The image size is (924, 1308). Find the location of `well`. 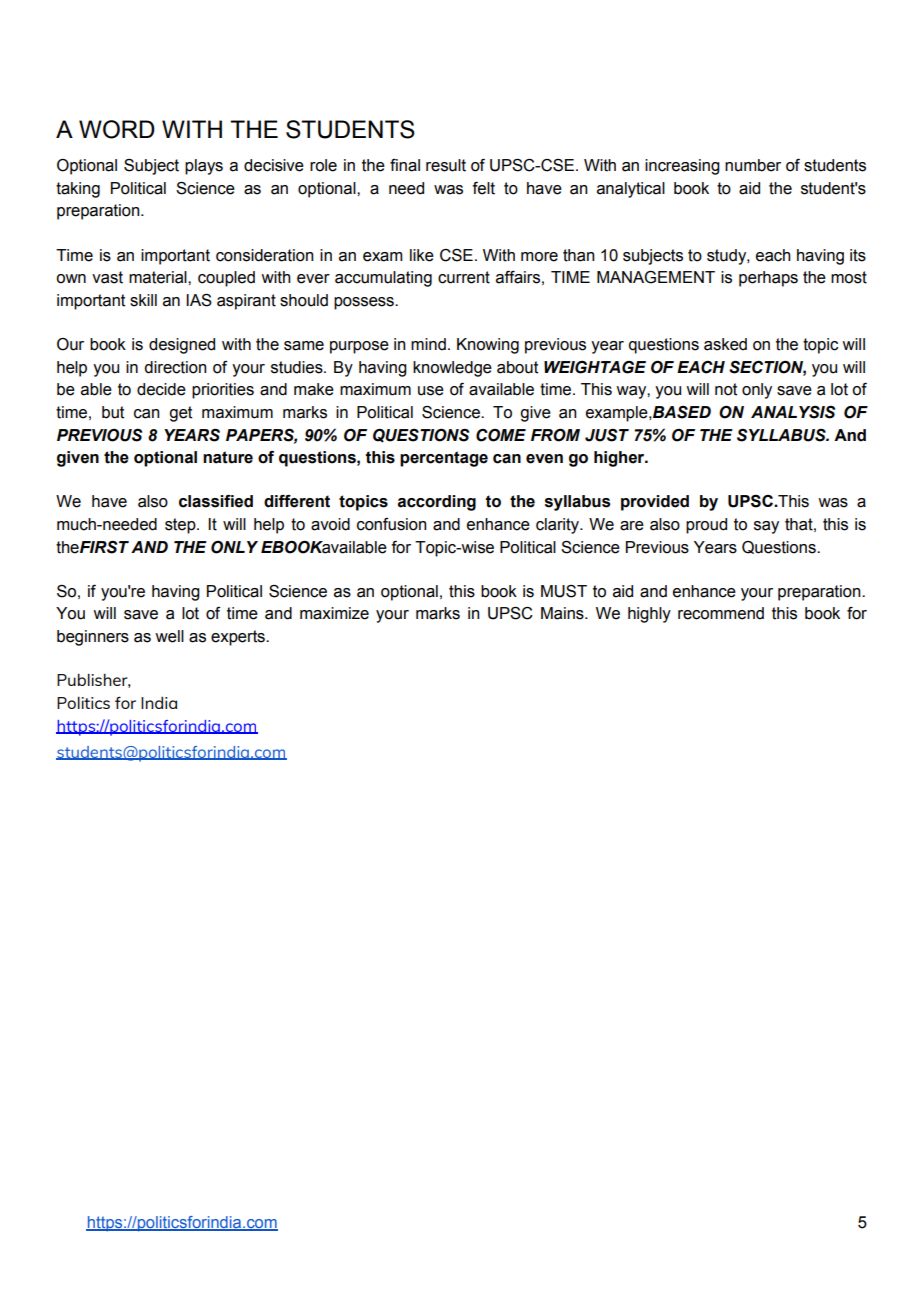

well is located at coordinates (169, 636).
